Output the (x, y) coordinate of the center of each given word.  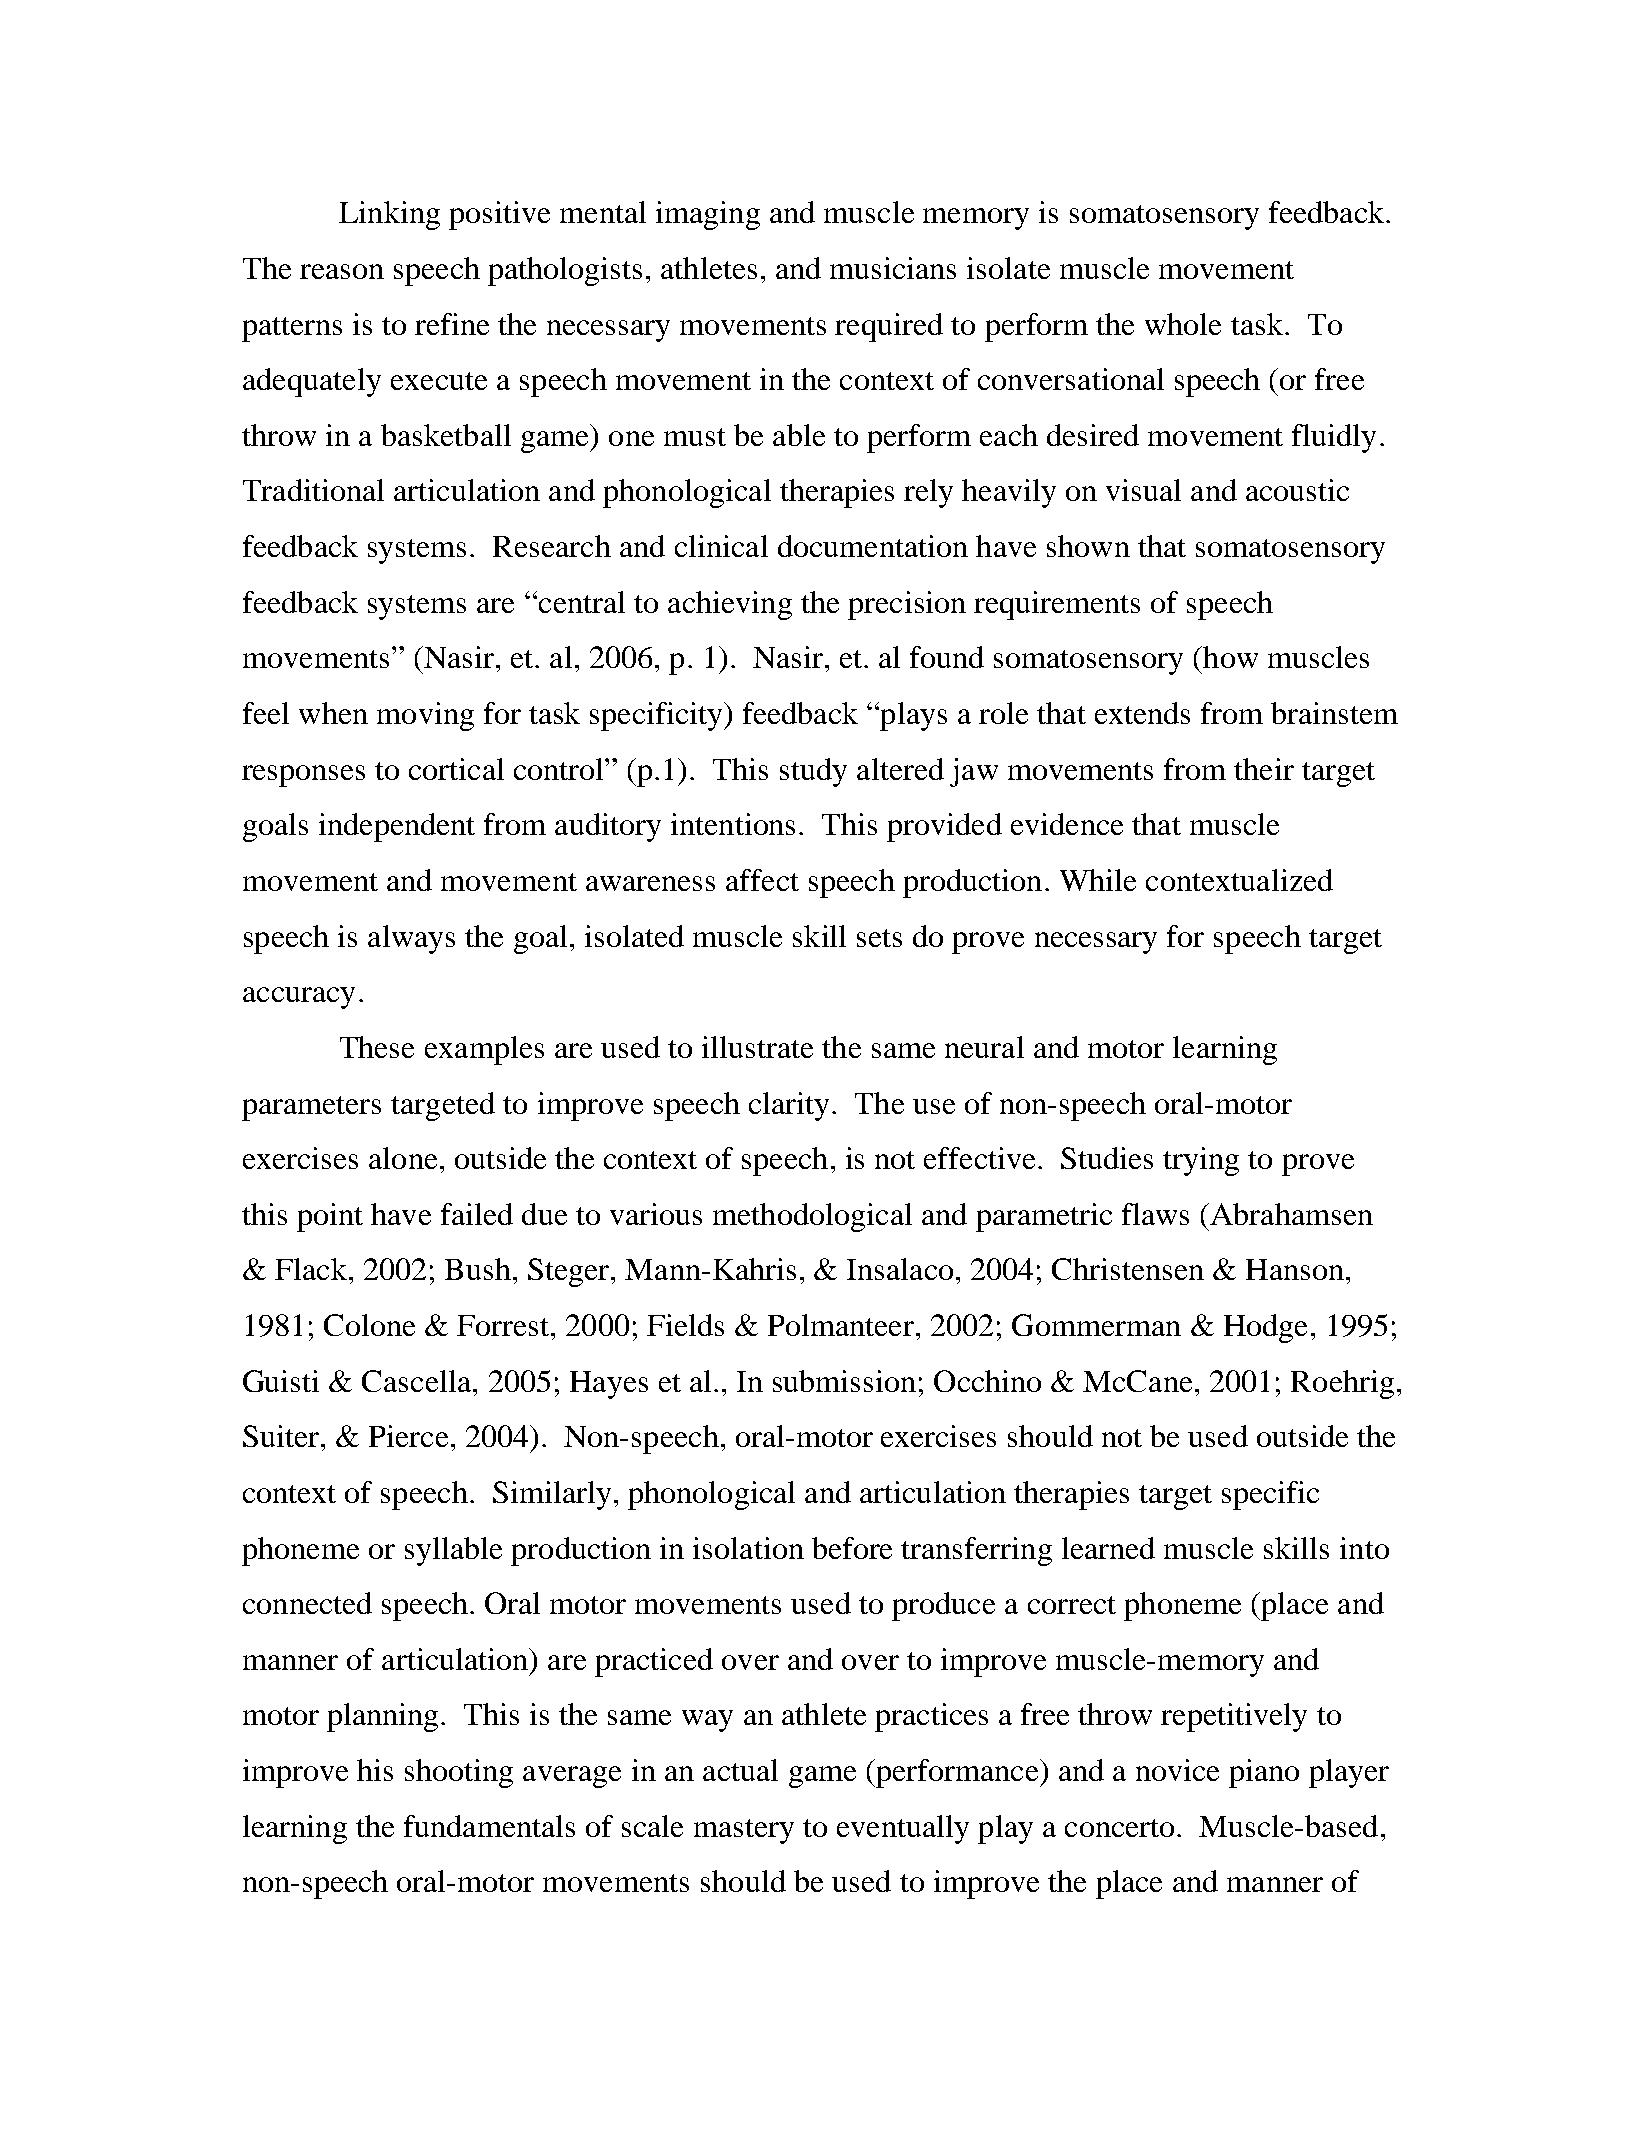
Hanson (1295, 1269)
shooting (459, 1773)
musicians (893, 268)
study (813, 772)
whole (1183, 324)
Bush (478, 1269)
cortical (456, 769)
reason (342, 271)
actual (740, 1770)
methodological (812, 1217)
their (1264, 769)
